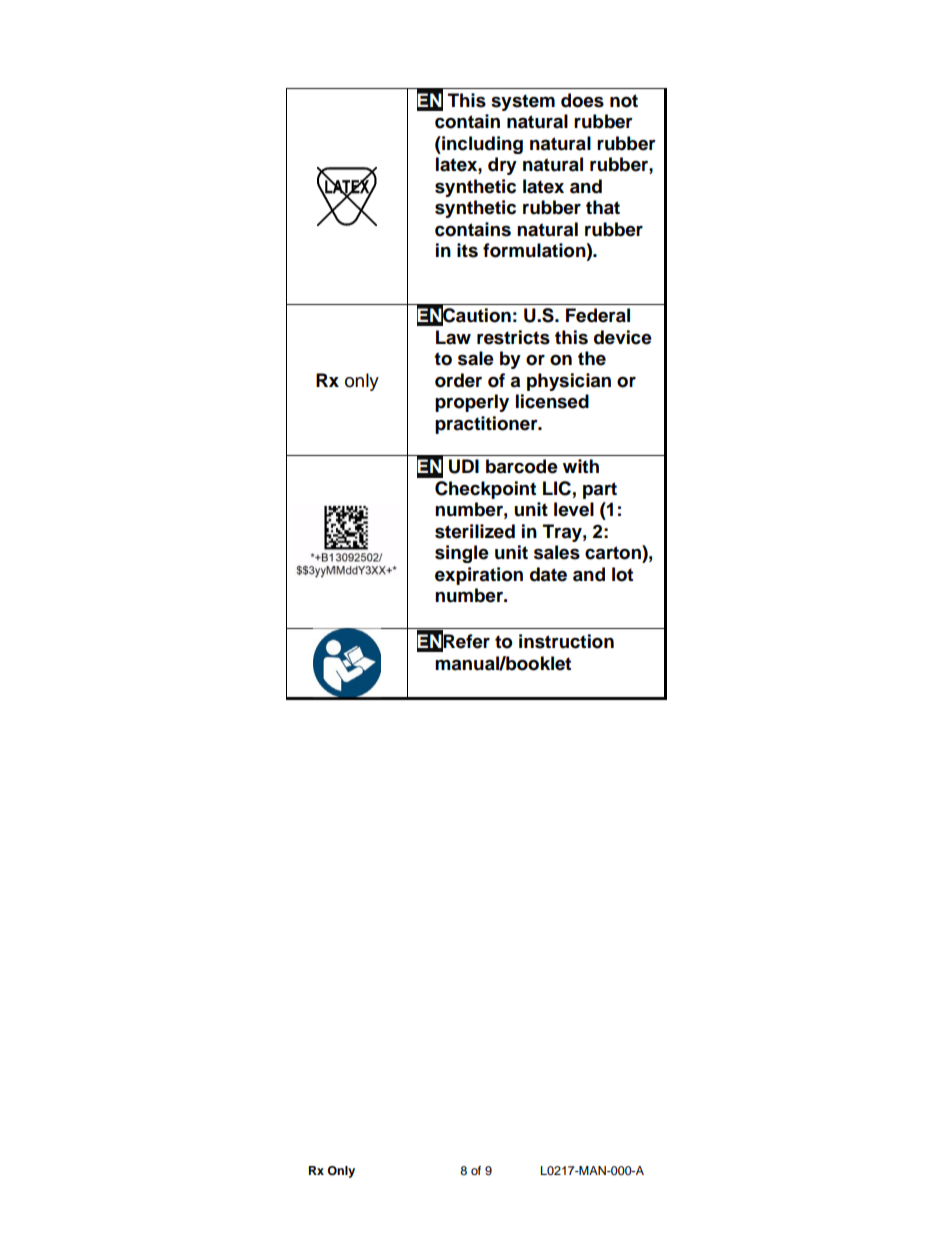 This document has width=952, height=1233. Describe the element at coordinates (552, 401) in the document. I see `licensed` at that location.
